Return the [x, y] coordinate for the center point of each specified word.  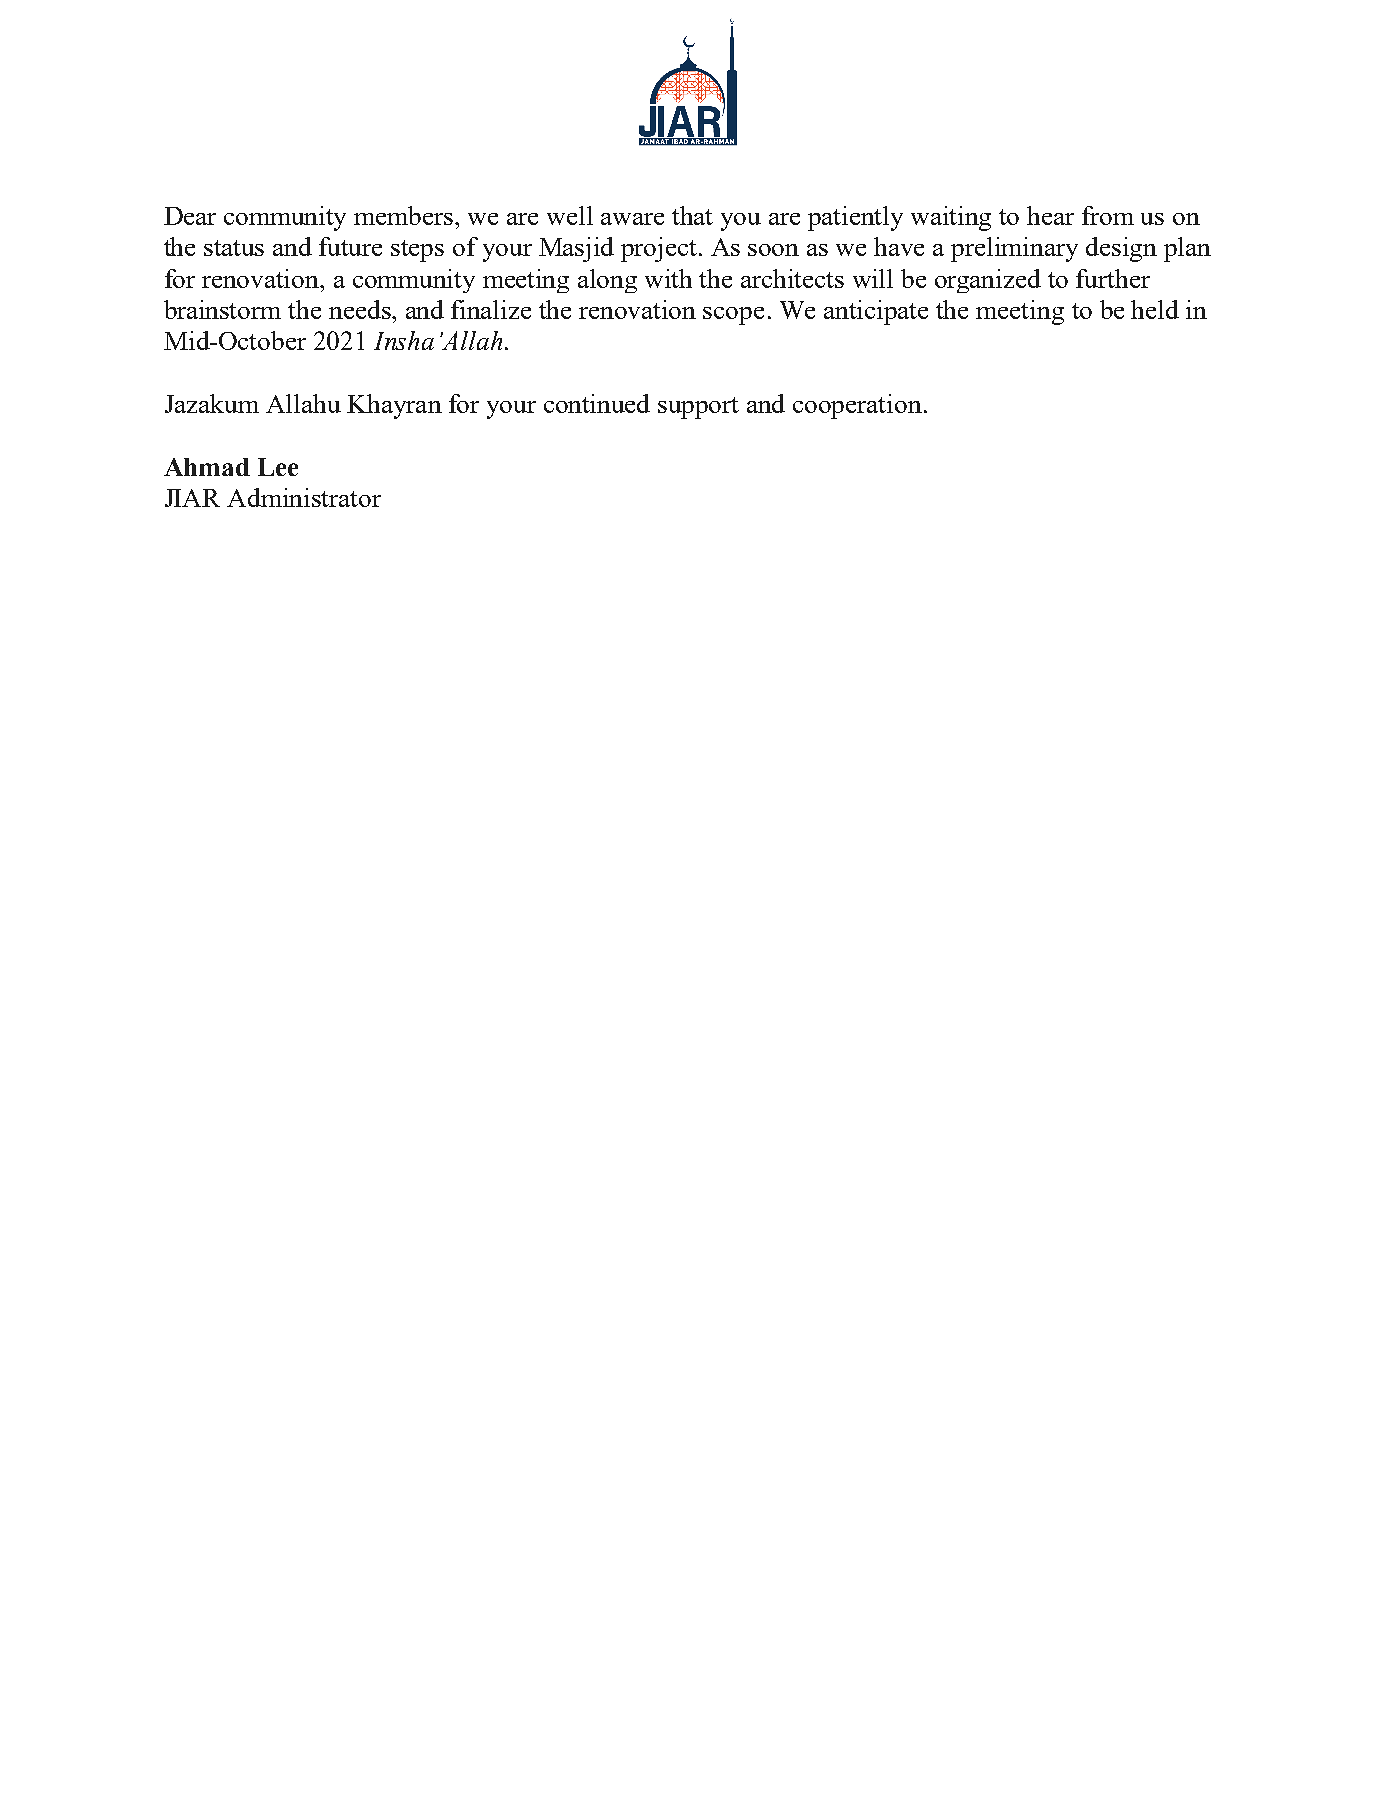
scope [733, 316]
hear [1050, 215]
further [1113, 278]
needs [361, 309]
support [698, 408]
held [1155, 309]
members [405, 215]
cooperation [857, 406]
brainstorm [222, 309]
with [668, 278]
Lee [278, 467]
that [692, 215]
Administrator [304, 497]
